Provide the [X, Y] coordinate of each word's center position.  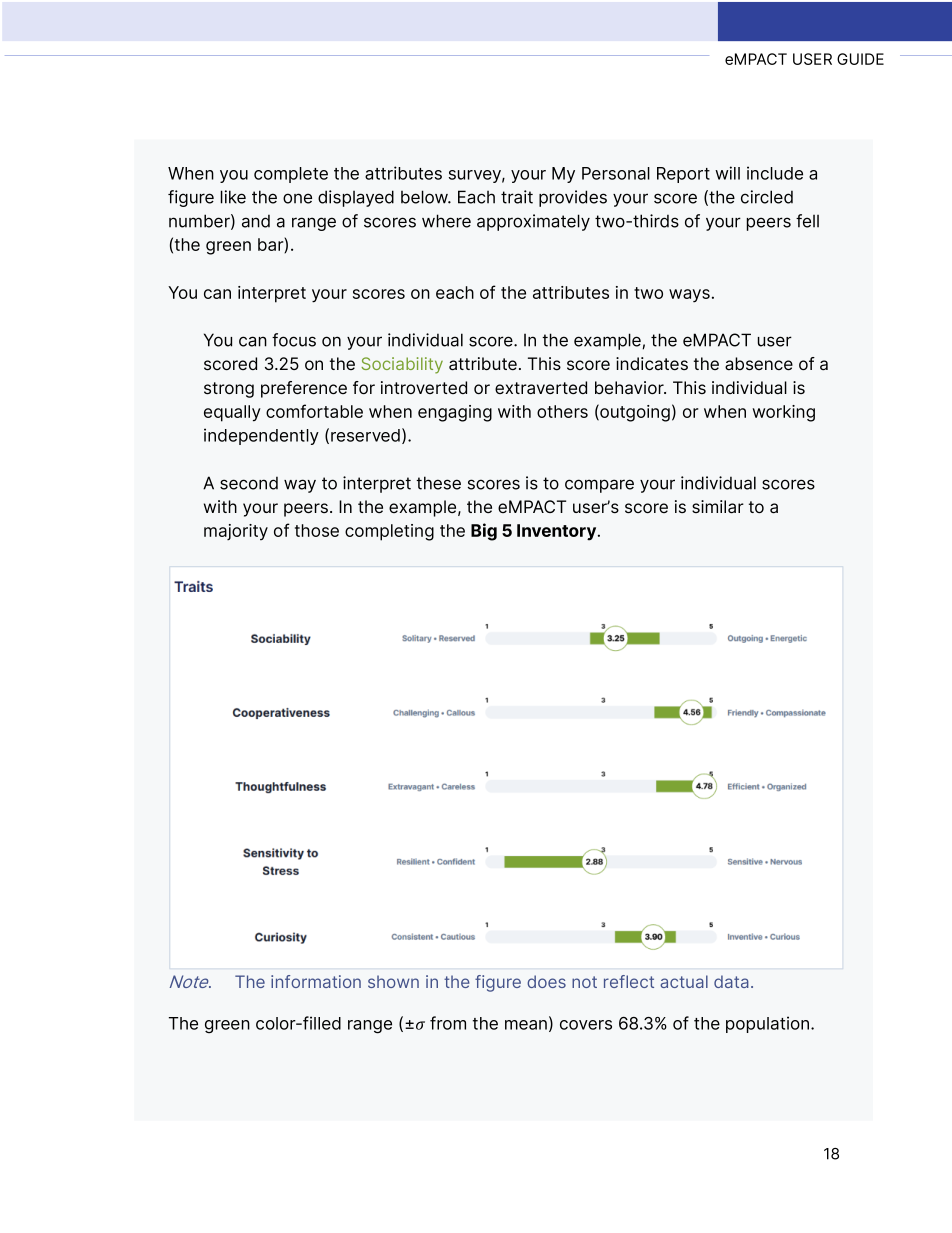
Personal [616, 173]
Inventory [558, 532]
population [767, 1024]
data [731, 981]
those [317, 530]
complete [291, 175]
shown [393, 981]
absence [759, 363]
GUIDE [860, 59]
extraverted [541, 388]
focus [294, 340]
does [546, 981]
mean [526, 1025]
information [316, 981]
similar [718, 507]
